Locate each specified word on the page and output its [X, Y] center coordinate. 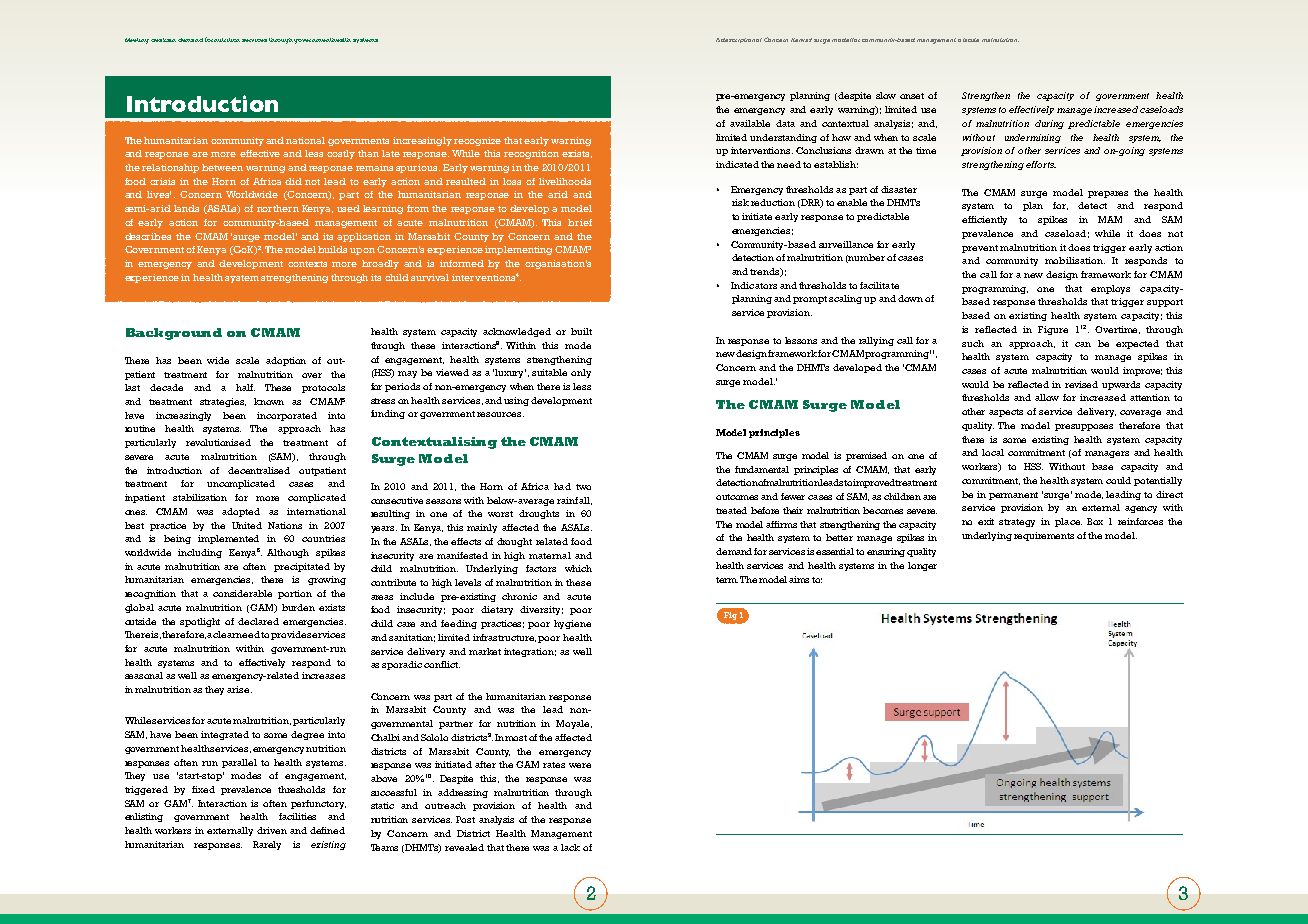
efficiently [984, 220]
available [750, 123]
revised [1081, 384]
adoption [286, 361]
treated [731, 510]
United [247, 525]
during [1049, 124]
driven [272, 830]
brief [580, 222]
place [1068, 522]
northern [278, 208]
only [581, 373]
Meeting [137, 41]
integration [530, 652]
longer [922, 566]
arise [239, 689]
